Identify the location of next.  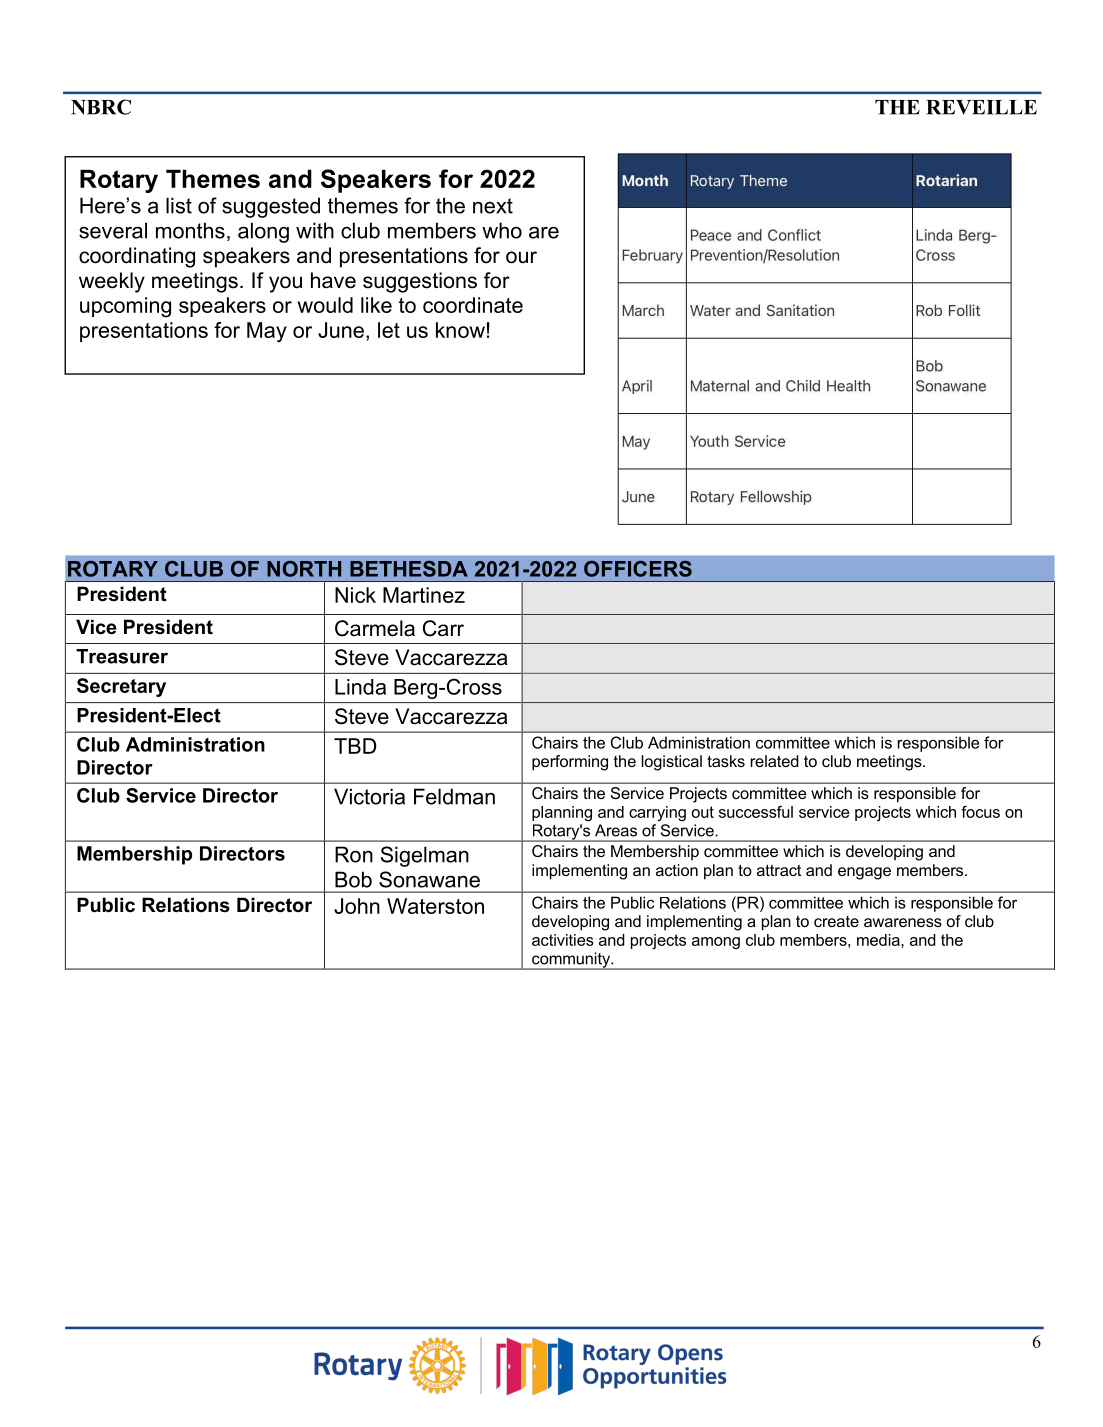
(493, 206).
